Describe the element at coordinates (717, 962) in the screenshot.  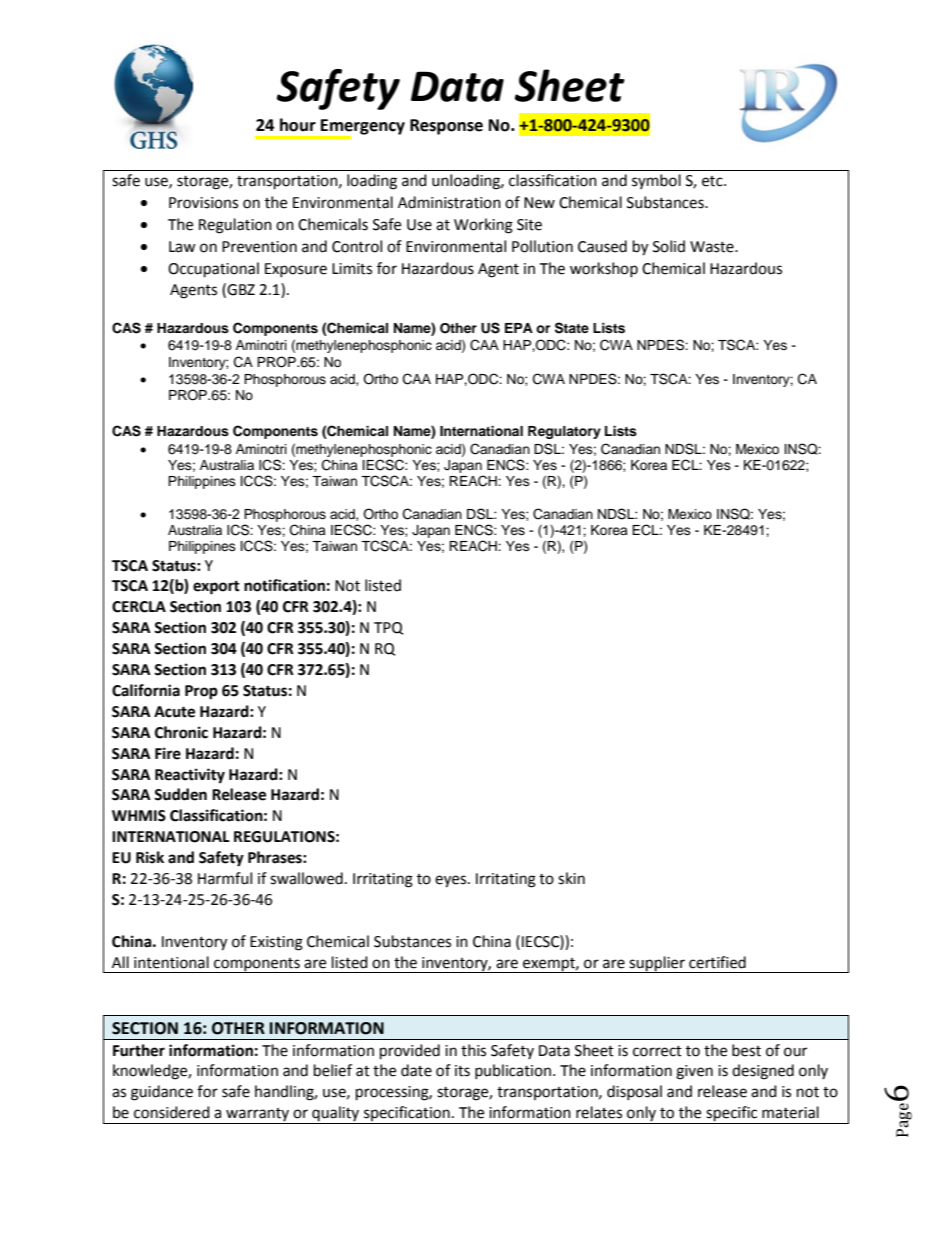
I see `certified` at that location.
